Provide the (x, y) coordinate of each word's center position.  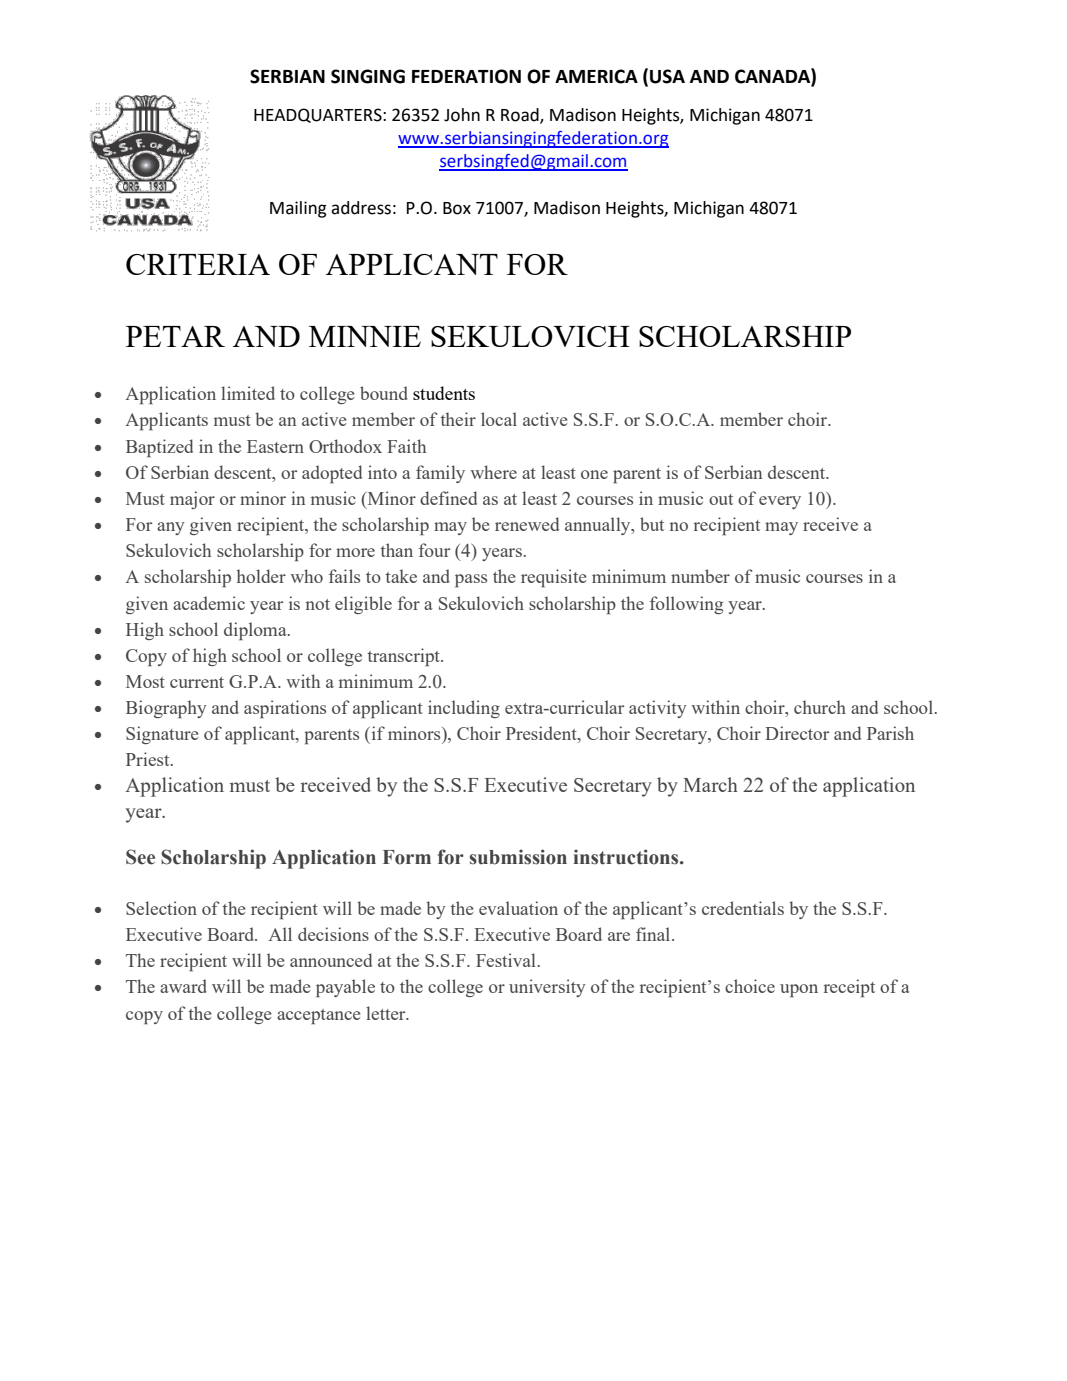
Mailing (298, 209)
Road (521, 115)
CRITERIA (198, 264)
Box (457, 208)
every (780, 502)
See (140, 857)
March (710, 784)
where (493, 472)
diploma (256, 631)
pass (471, 580)
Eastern (275, 446)
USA (667, 76)
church (820, 707)
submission (518, 857)
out (721, 499)
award (183, 986)
